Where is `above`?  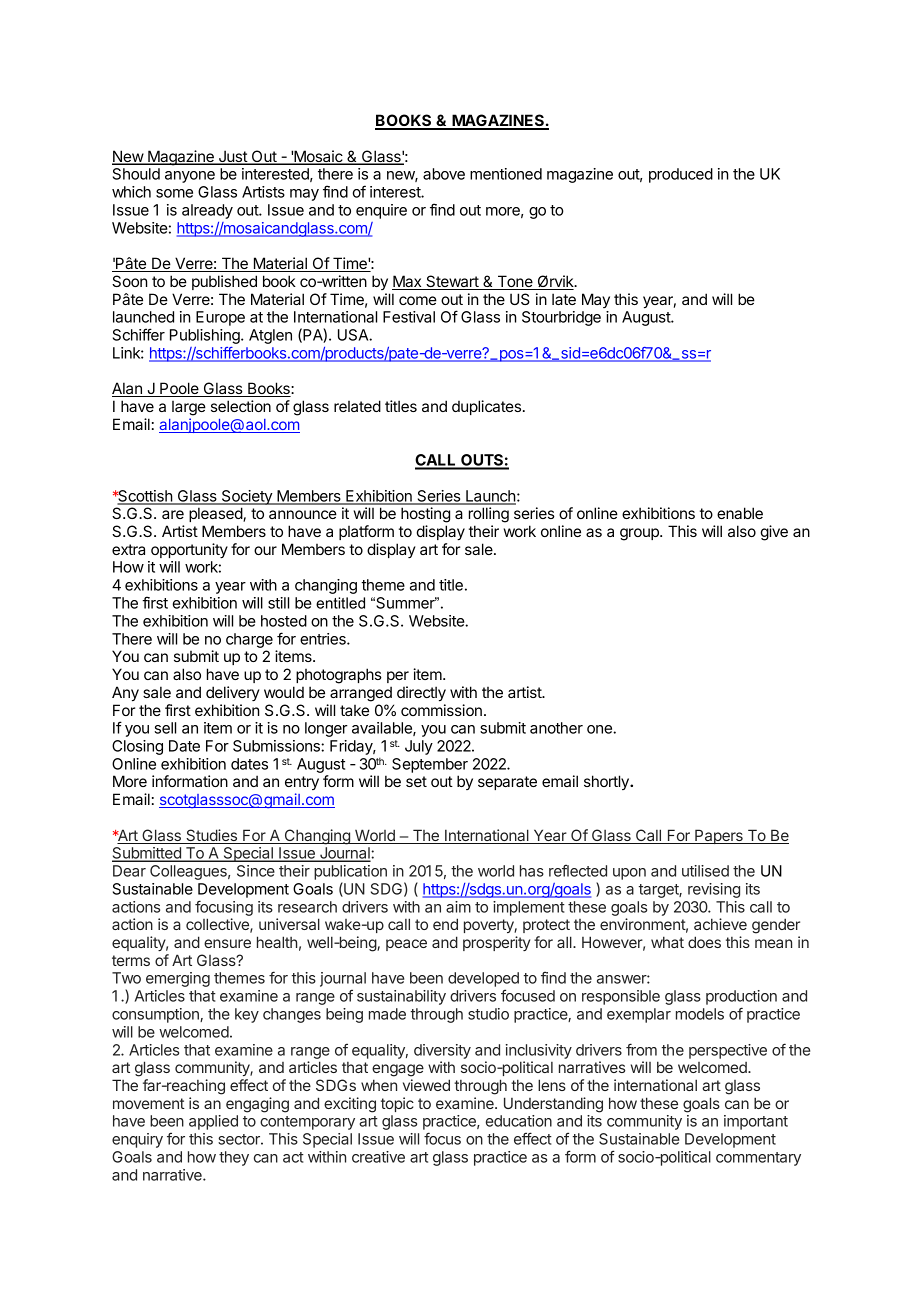
above is located at coordinates (444, 174).
